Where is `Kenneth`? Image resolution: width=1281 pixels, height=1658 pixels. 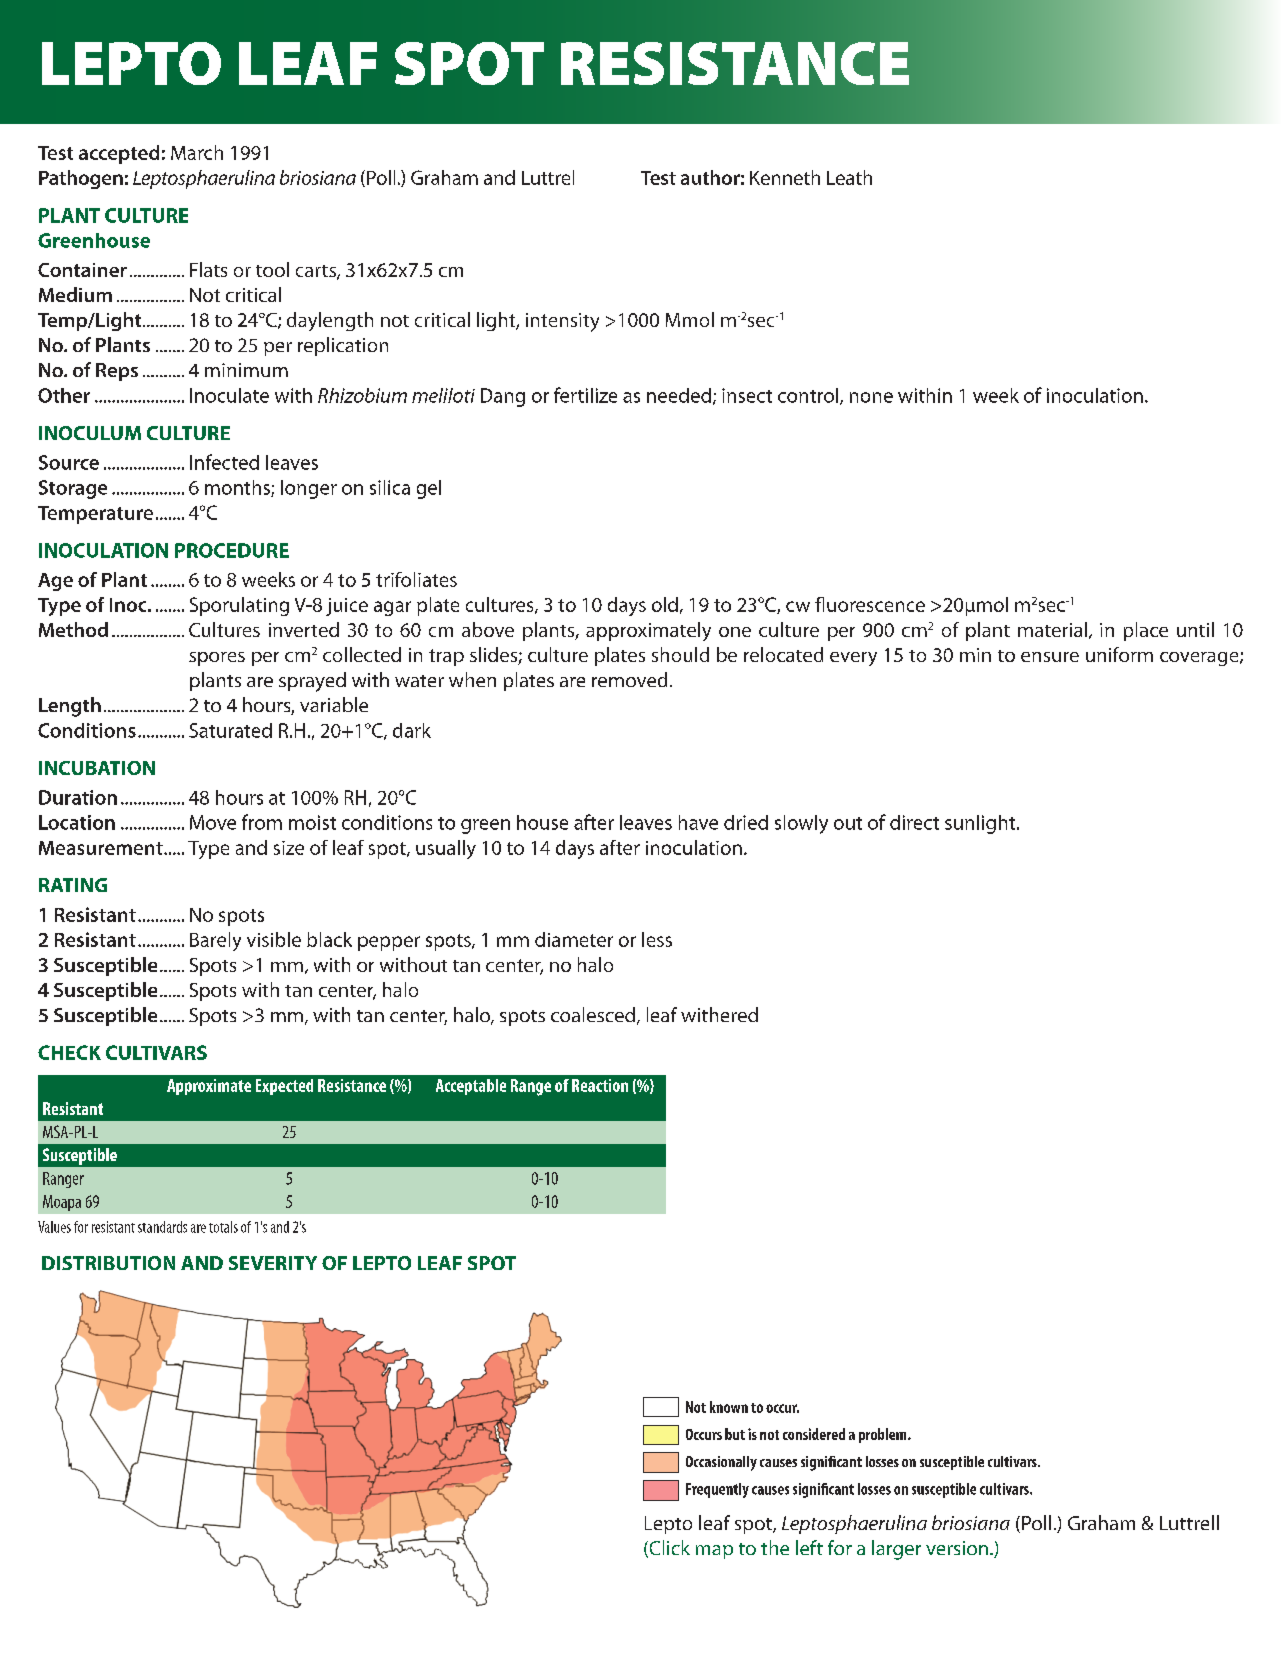 Kenneth is located at coordinates (785, 177).
